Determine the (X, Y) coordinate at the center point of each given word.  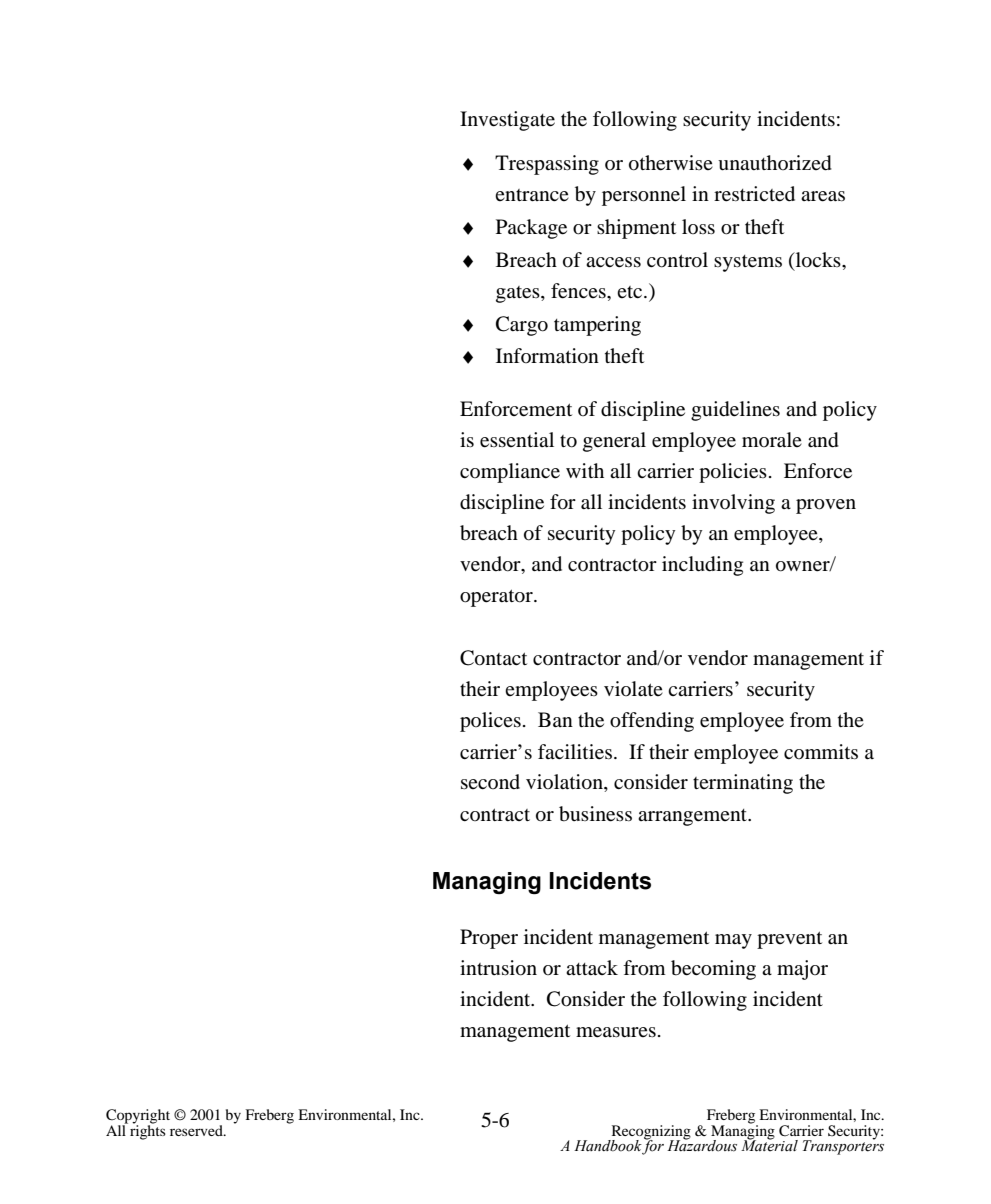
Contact (493, 658)
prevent (789, 940)
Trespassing (547, 165)
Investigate (507, 121)
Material (769, 1145)
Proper (489, 939)
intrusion (498, 968)
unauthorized (775, 163)
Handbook (608, 1147)
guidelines (735, 411)
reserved (197, 1130)
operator (497, 598)
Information (547, 356)
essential (517, 440)
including (702, 566)
